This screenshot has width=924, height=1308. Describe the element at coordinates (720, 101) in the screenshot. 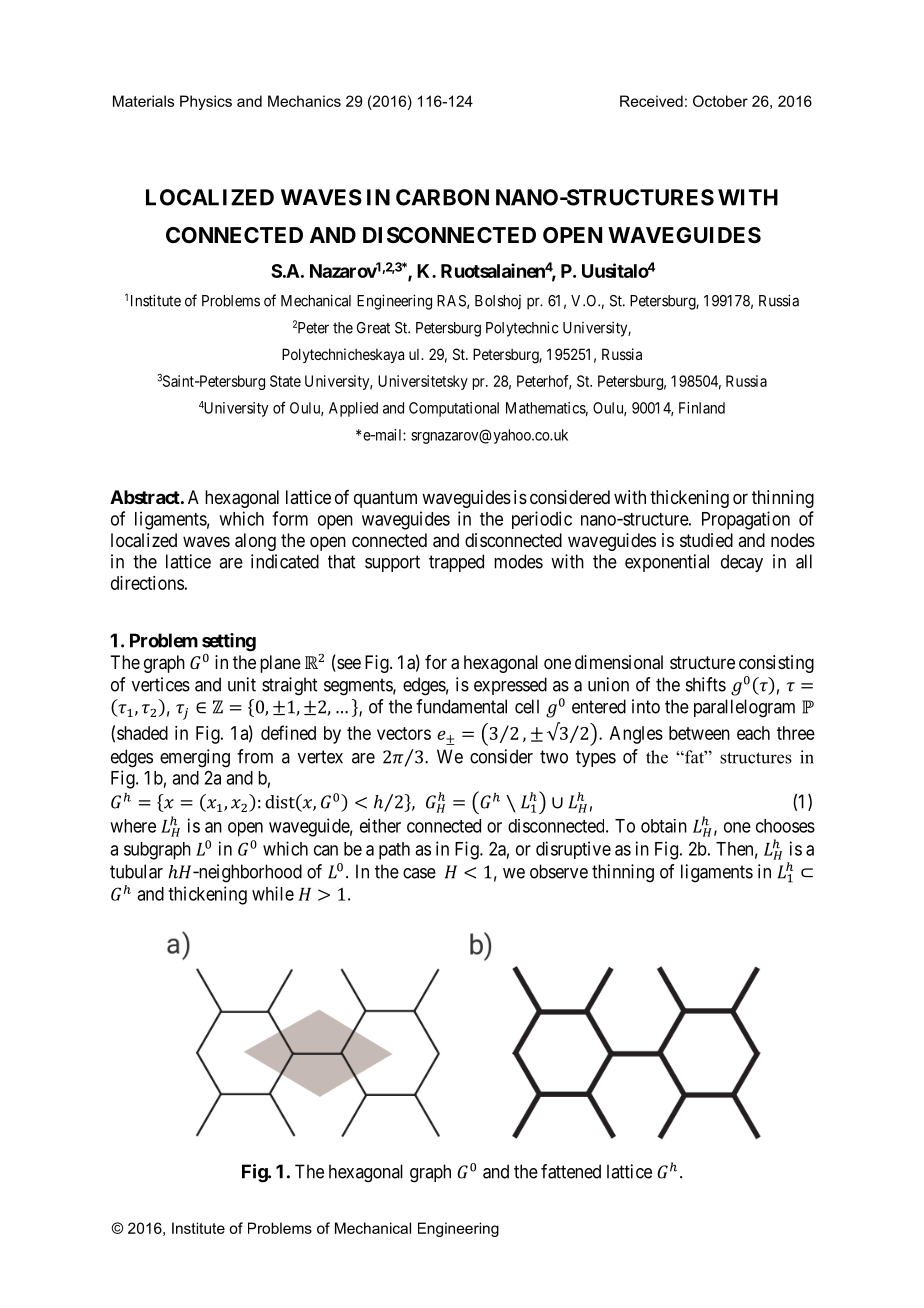

I see `October` at that location.
